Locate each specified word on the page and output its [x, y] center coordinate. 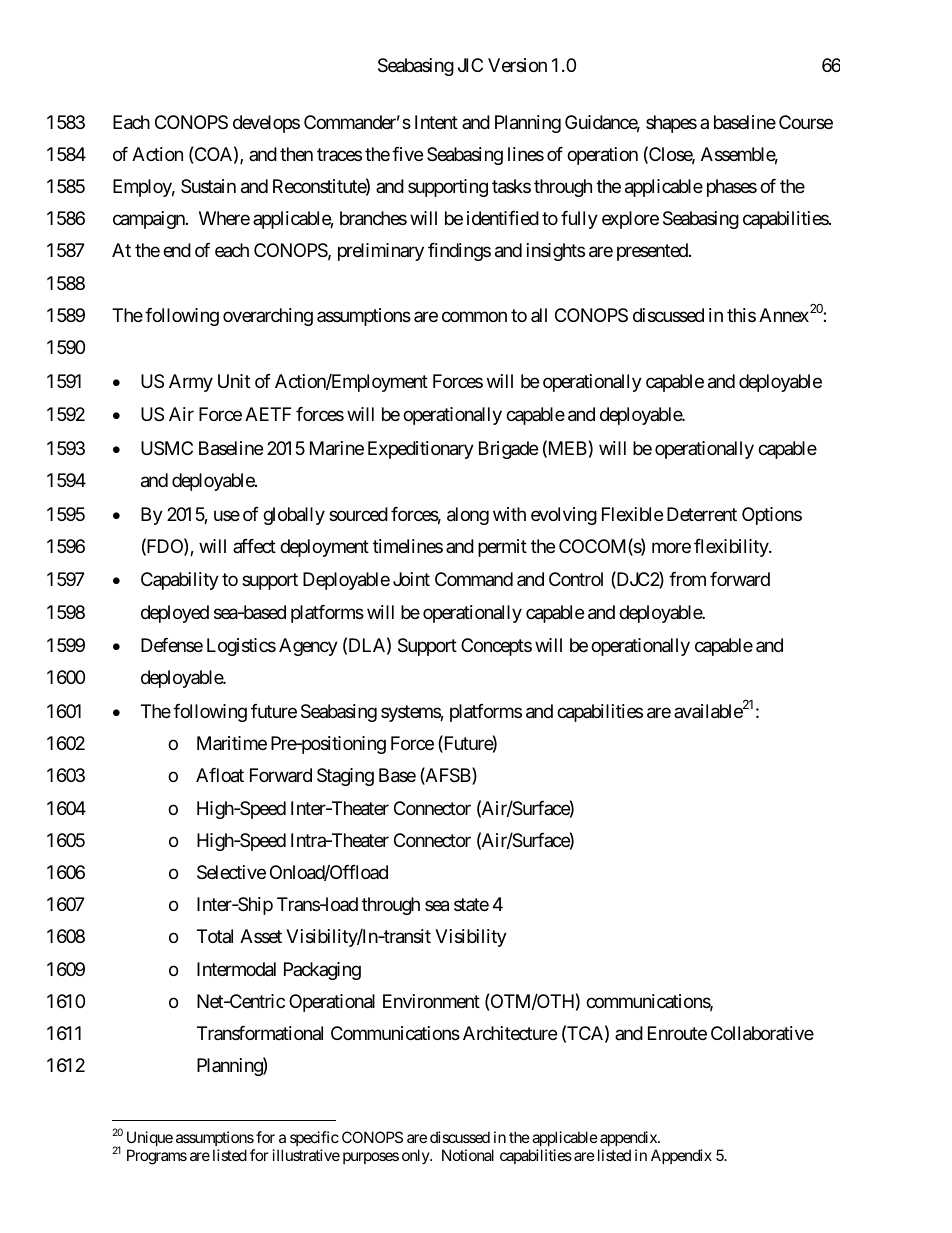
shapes [671, 124]
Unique [150, 1140]
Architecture [510, 1033]
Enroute [677, 1033]
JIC [470, 65]
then [296, 154]
